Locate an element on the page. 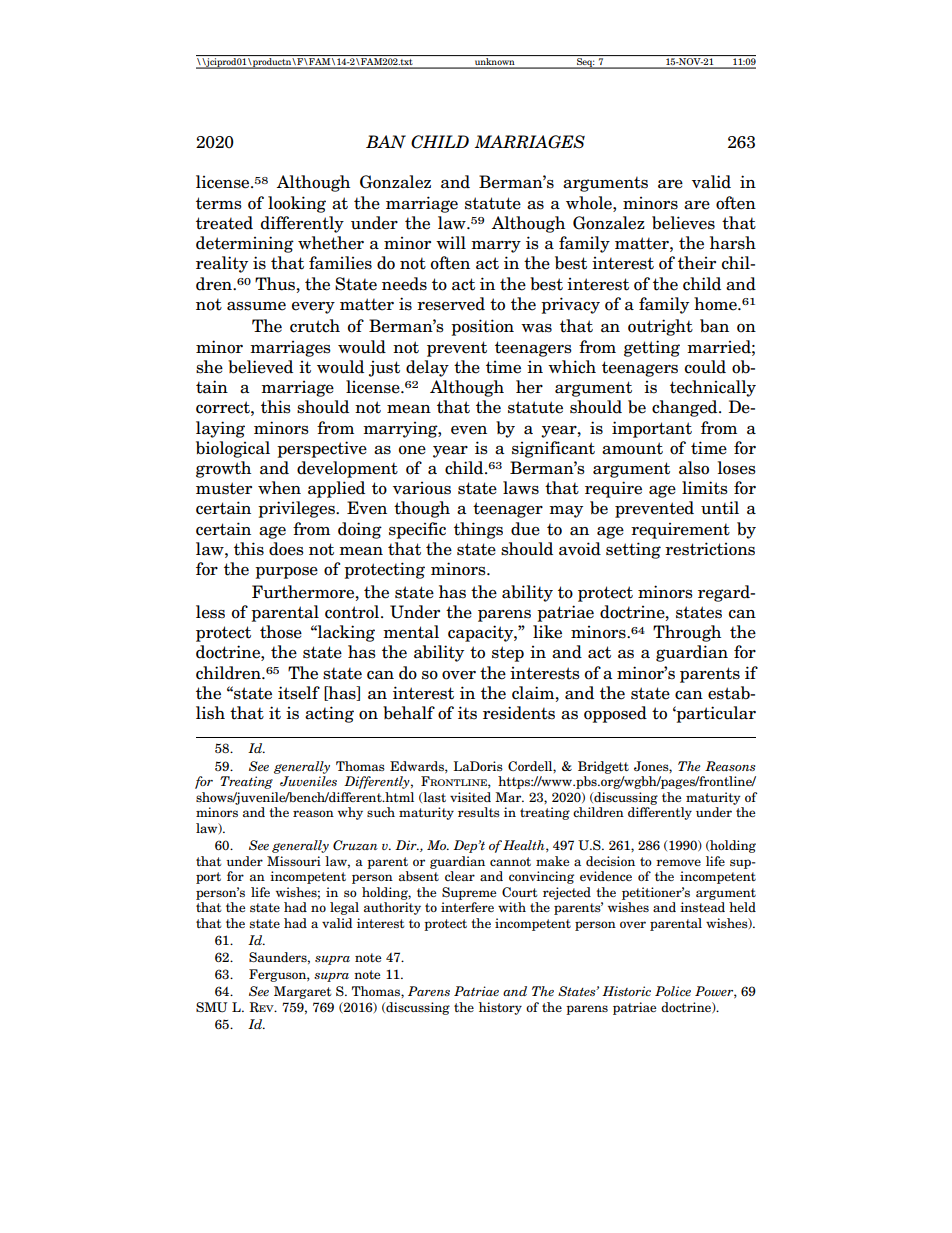 The width and height of the page is (952, 1233). looking is located at coordinates (297, 204).
